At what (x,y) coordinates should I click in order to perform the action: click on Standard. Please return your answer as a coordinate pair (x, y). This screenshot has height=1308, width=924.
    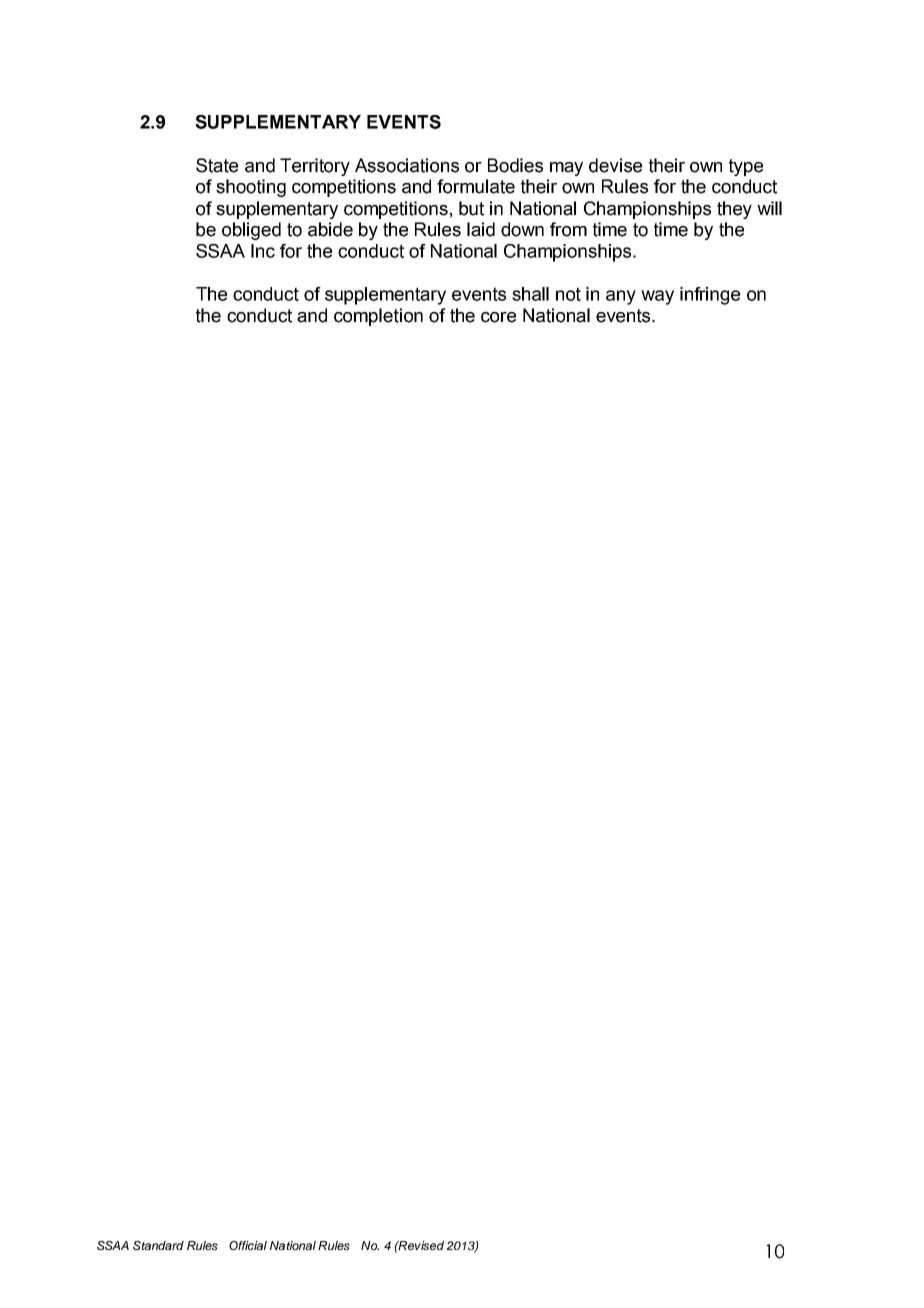
    Looking at the image, I should click on (158, 1245).
